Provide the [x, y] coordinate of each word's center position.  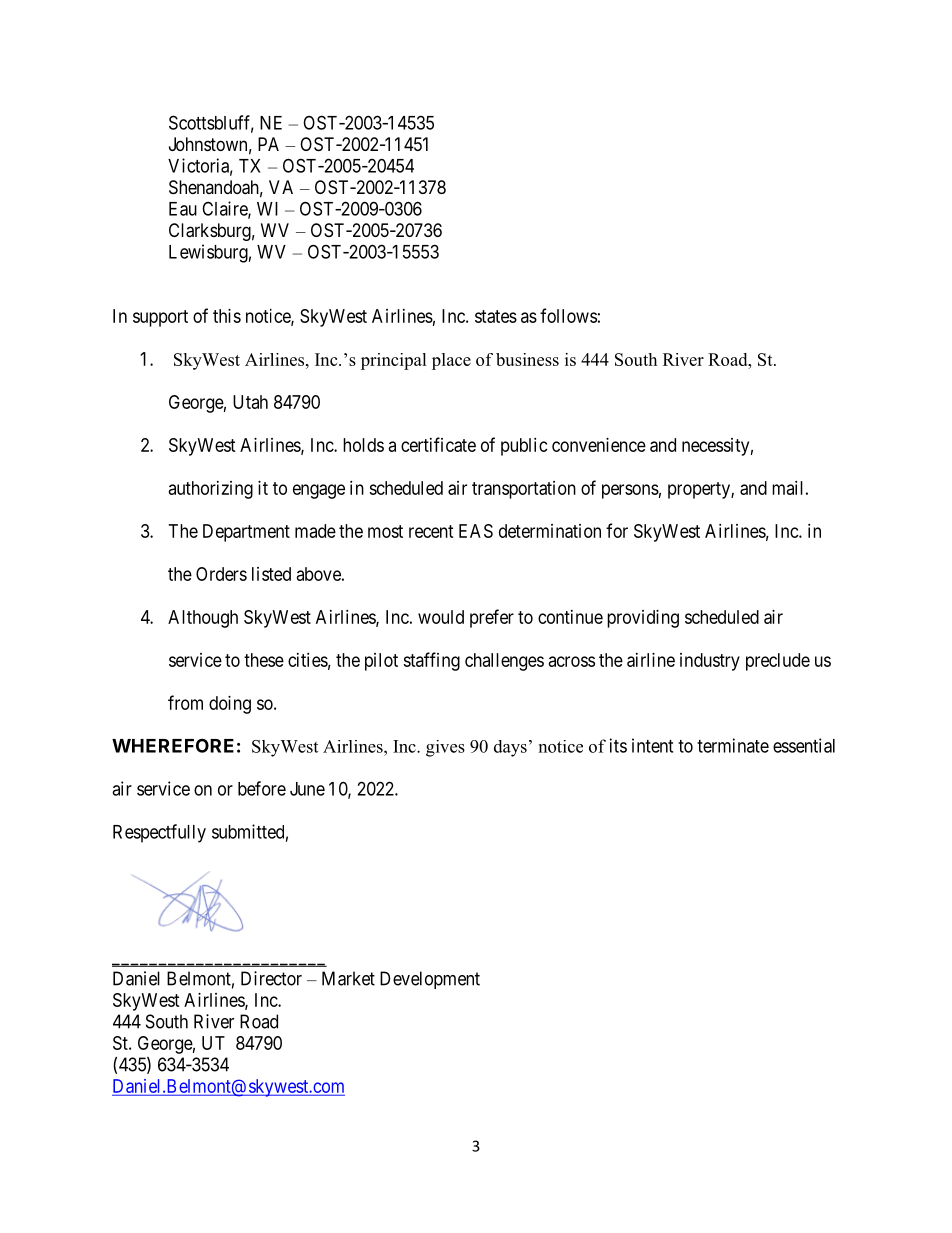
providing [643, 619]
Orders [221, 574]
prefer [492, 618]
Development [430, 980]
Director [271, 978]
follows [568, 315]
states [496, 316]
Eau [183, 209]
